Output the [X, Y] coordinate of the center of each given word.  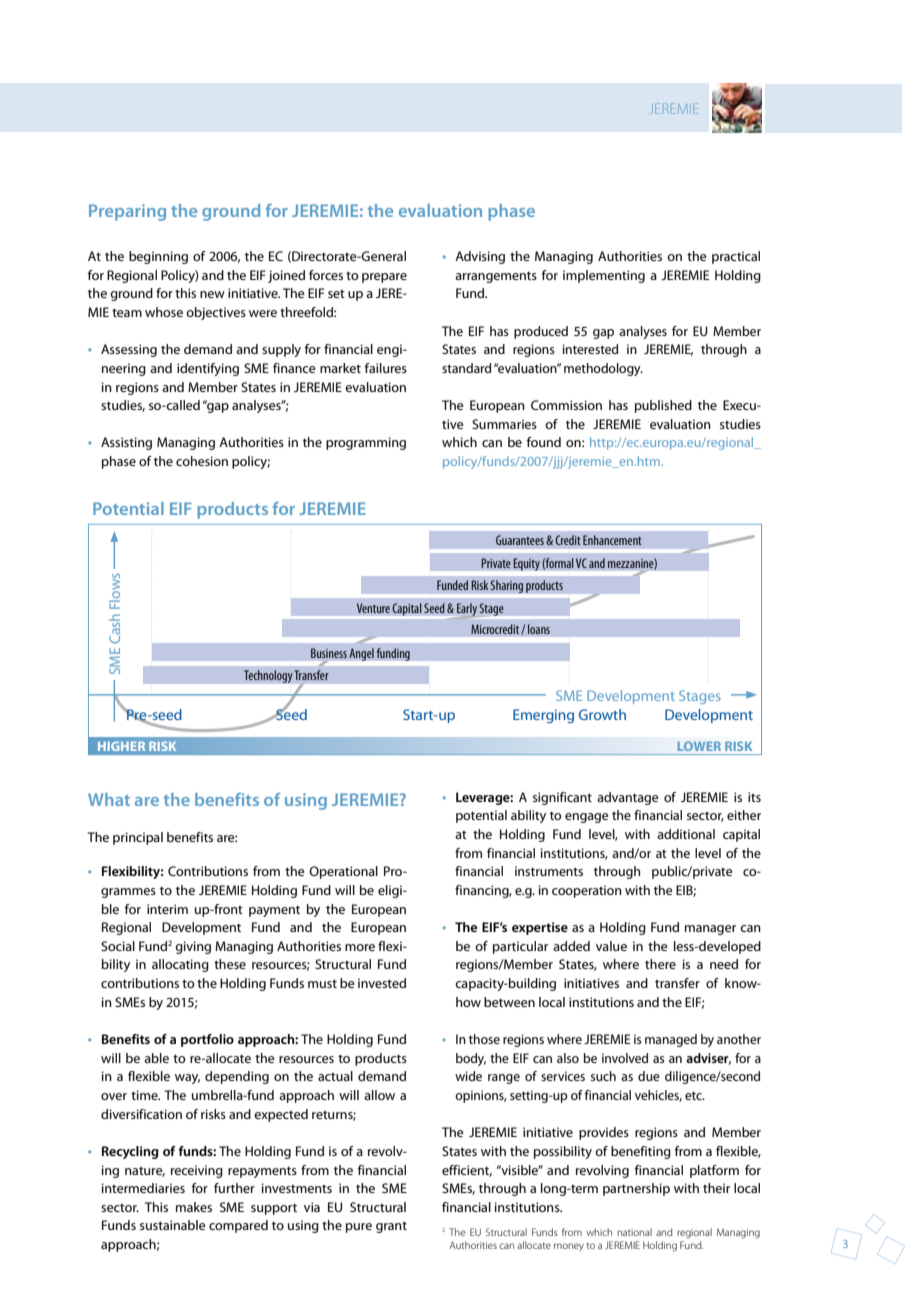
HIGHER [121, 746]
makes [194, 1207]
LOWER [699, 746]
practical [736, 257]
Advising [480, 257]
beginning [158, 257]
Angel [361, 654]
